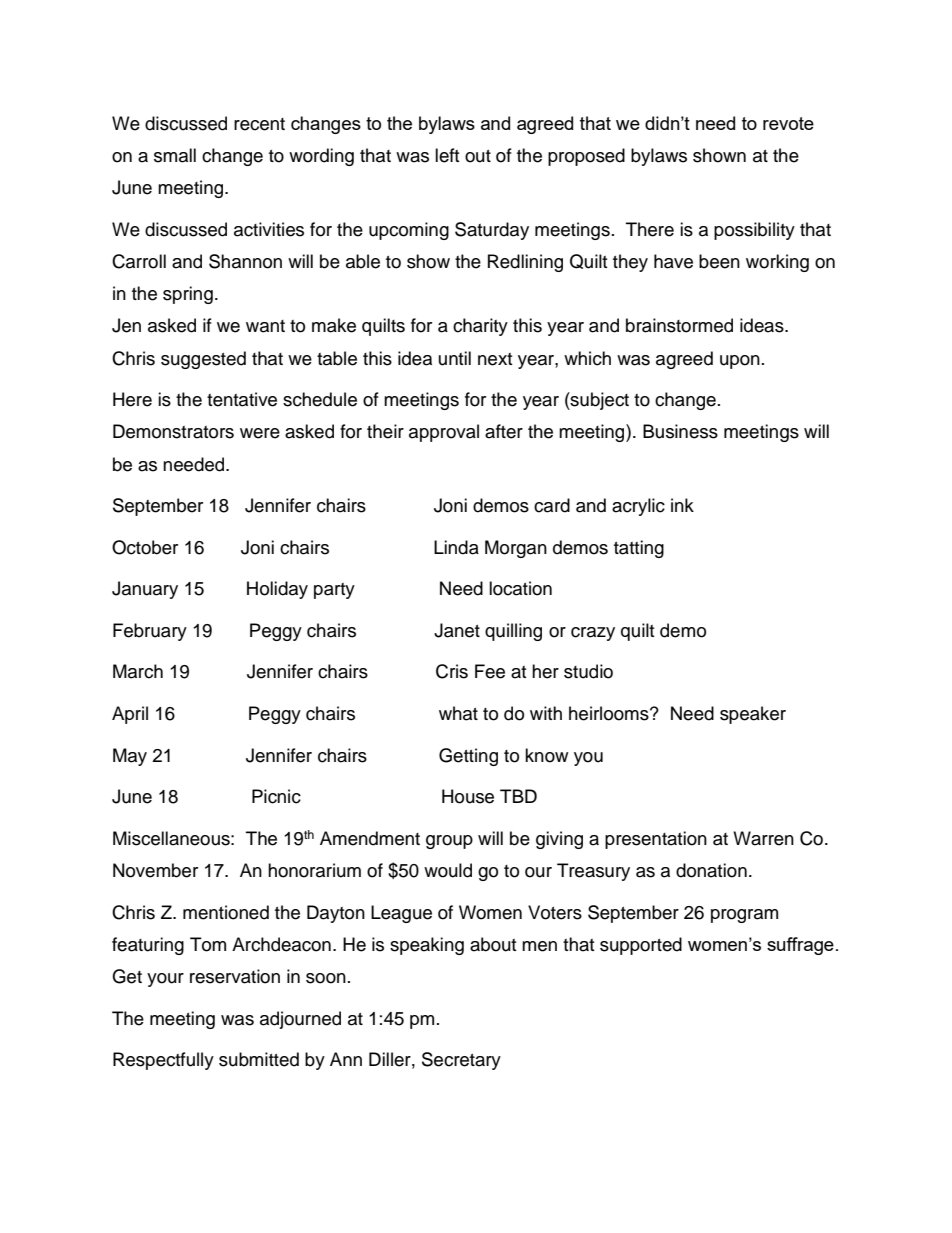 The width and height of the image is (952, 1233). Describe the element at coordinates (259, 1059) in the image. I see `submitted` at that location.
